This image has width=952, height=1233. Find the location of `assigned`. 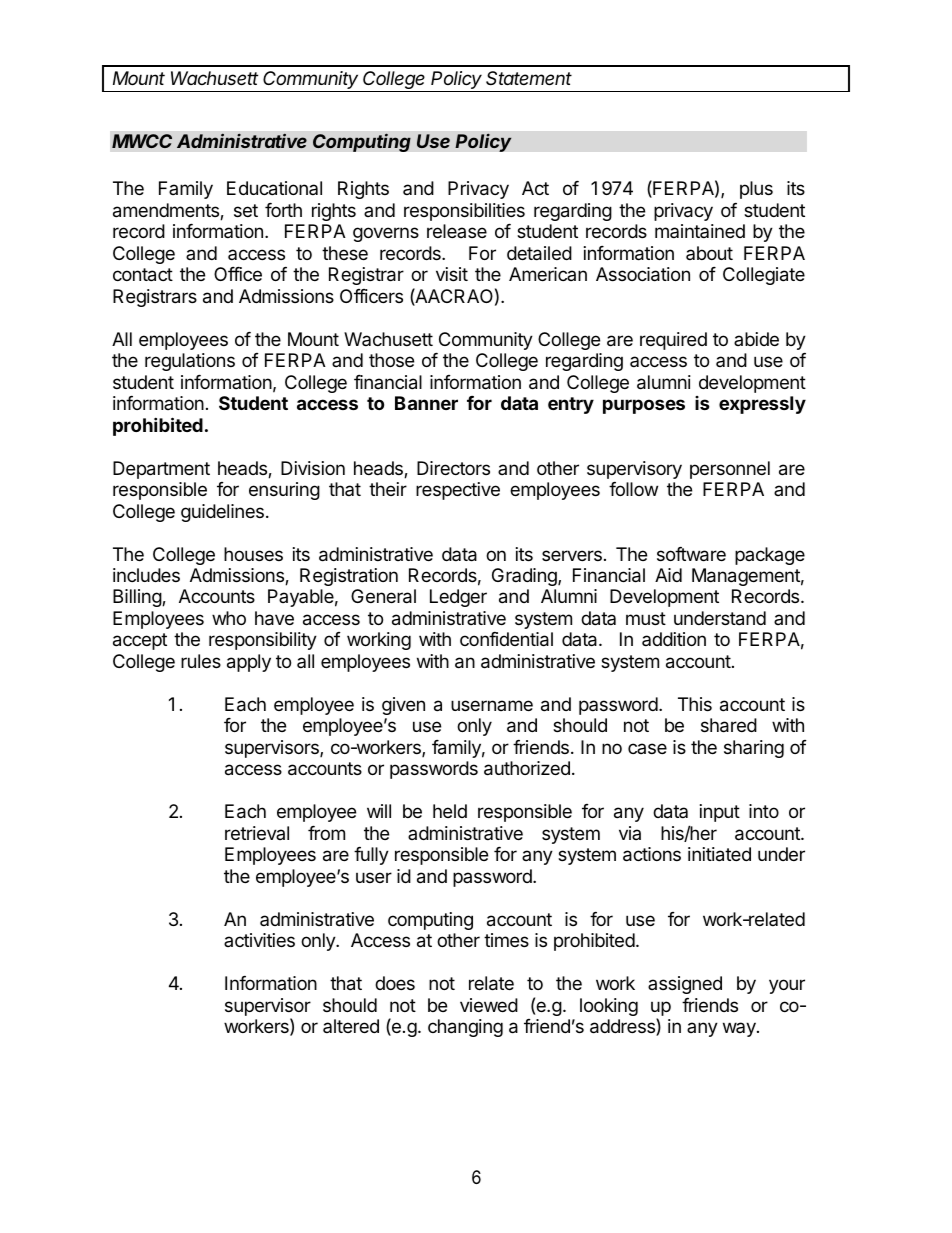

assigned is located at coordinates (685, 985).
